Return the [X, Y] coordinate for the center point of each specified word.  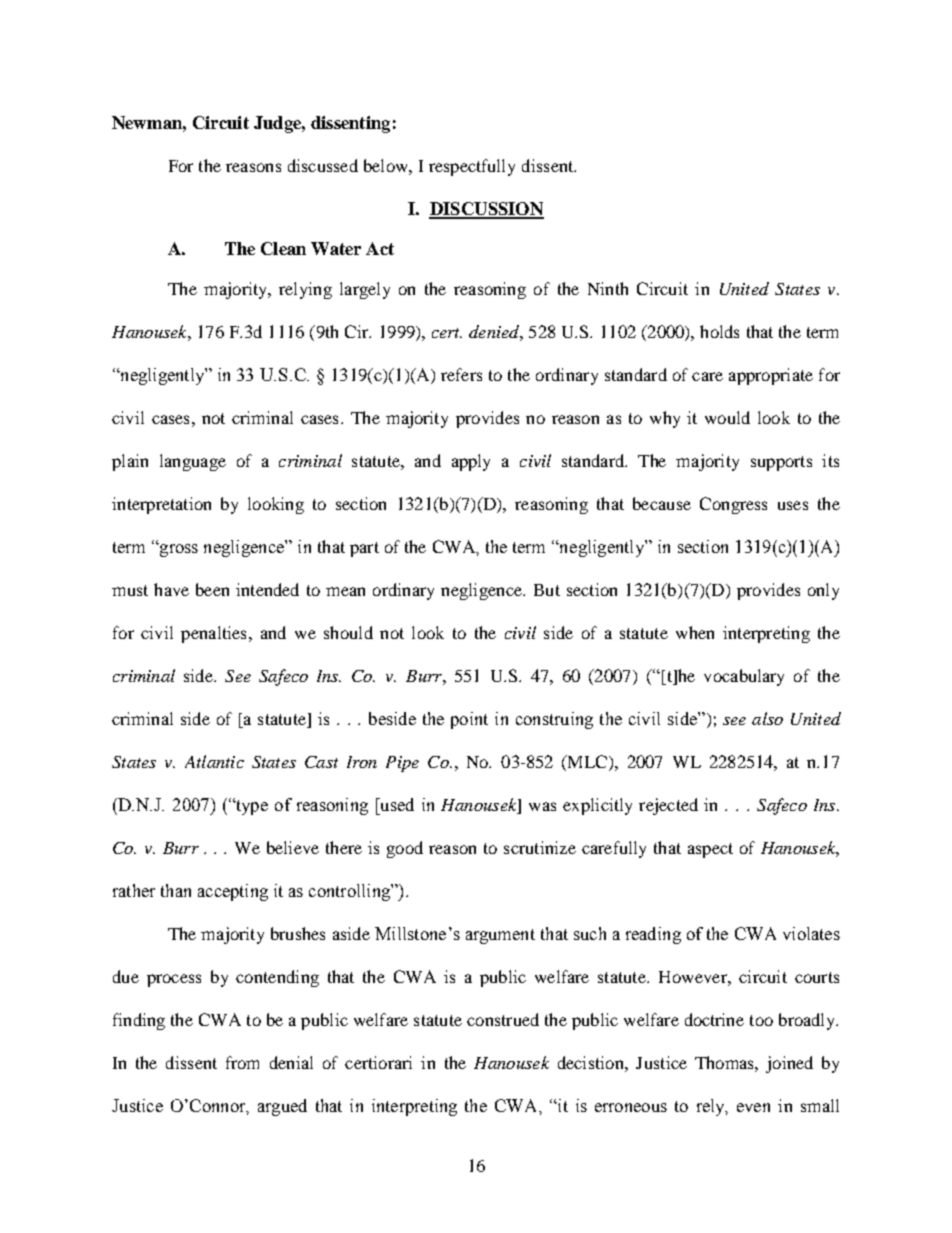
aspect [710, 850]
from [242, 1062]
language [193, 462]
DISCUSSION [486, 210]
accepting [233, 892]
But [547, 590]
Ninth [608, 288]
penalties [213, 634]
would [727, 417]
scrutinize [540, 847]
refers [461, 374]
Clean [283, 248]
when [695, 632]
